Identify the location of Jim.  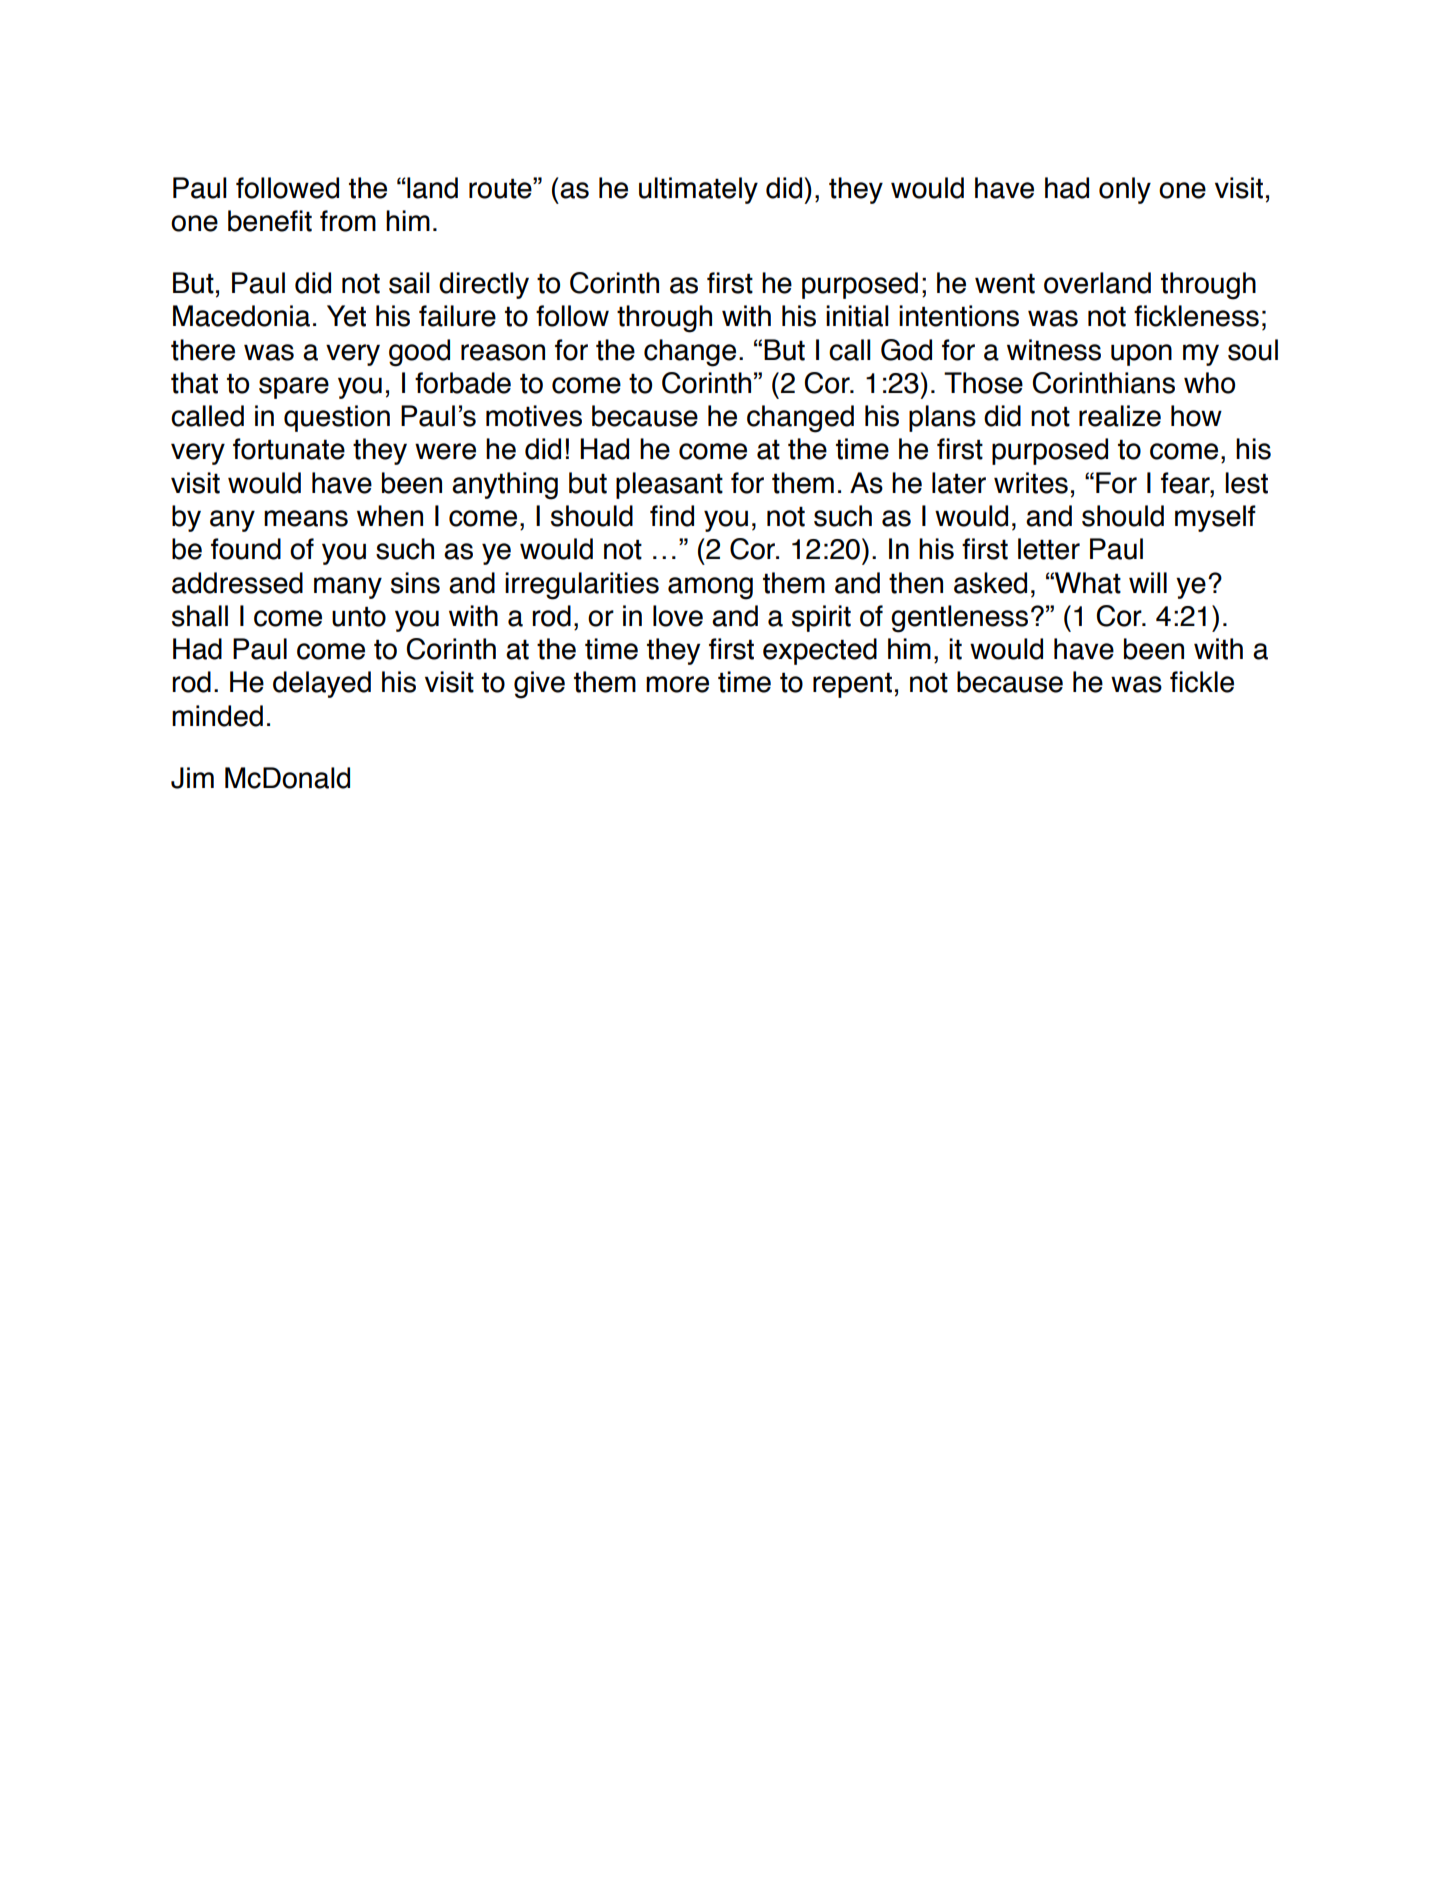
(192, 778).
